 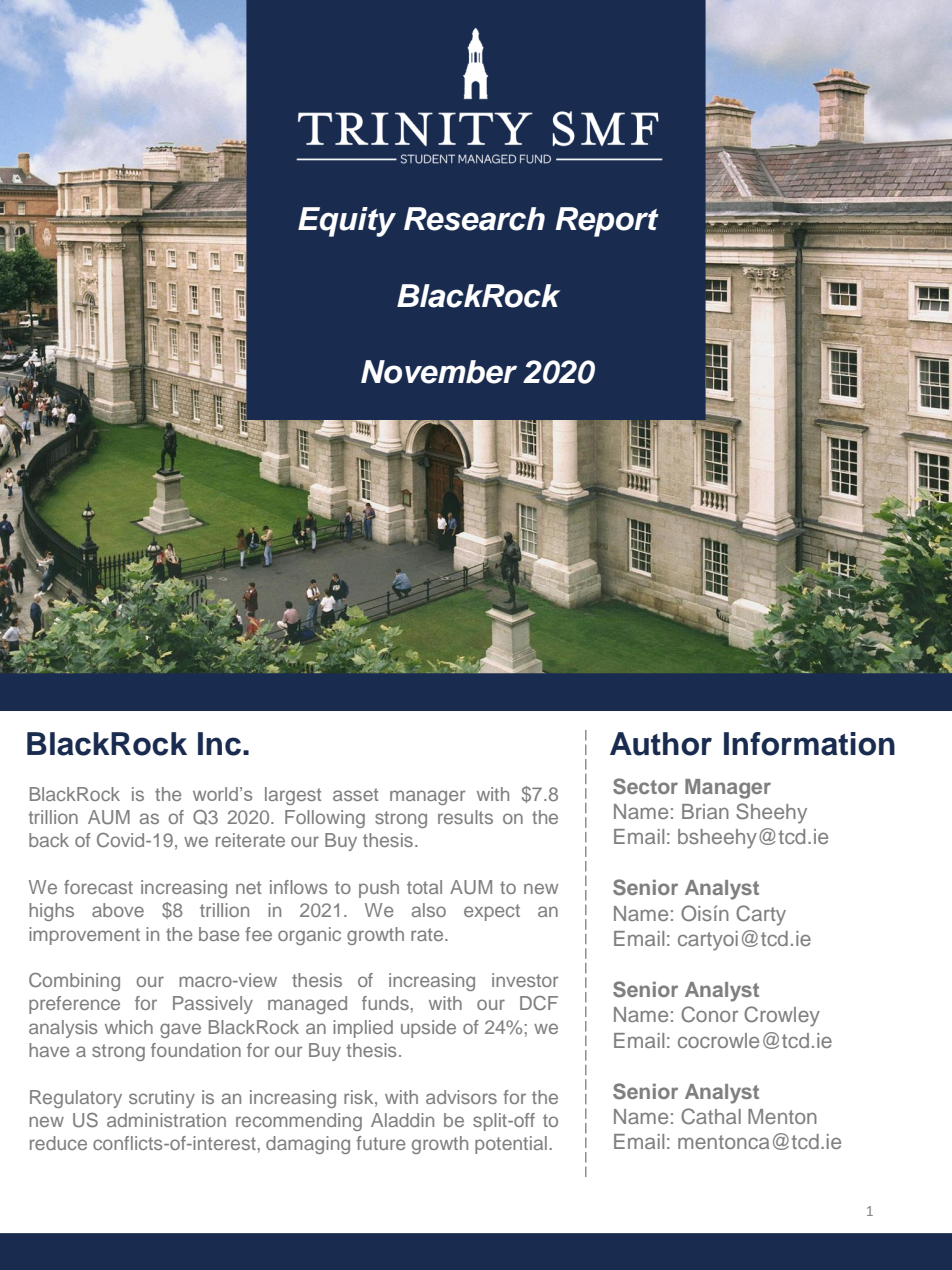 I want to click on Aladdin, so click(x=402, y=1120).
